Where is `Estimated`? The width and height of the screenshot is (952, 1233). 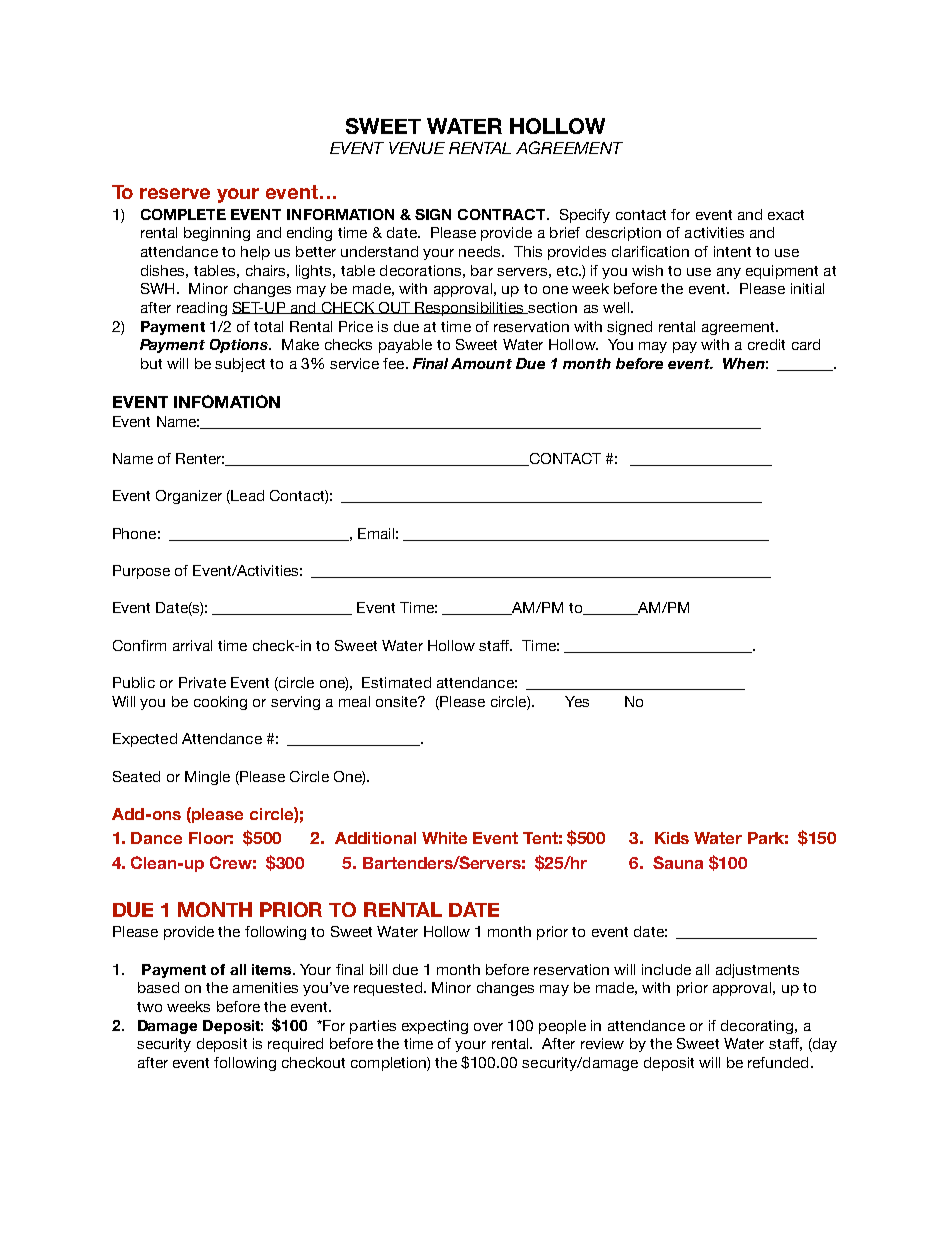 Estimated is located at coordinates (396, 682).
